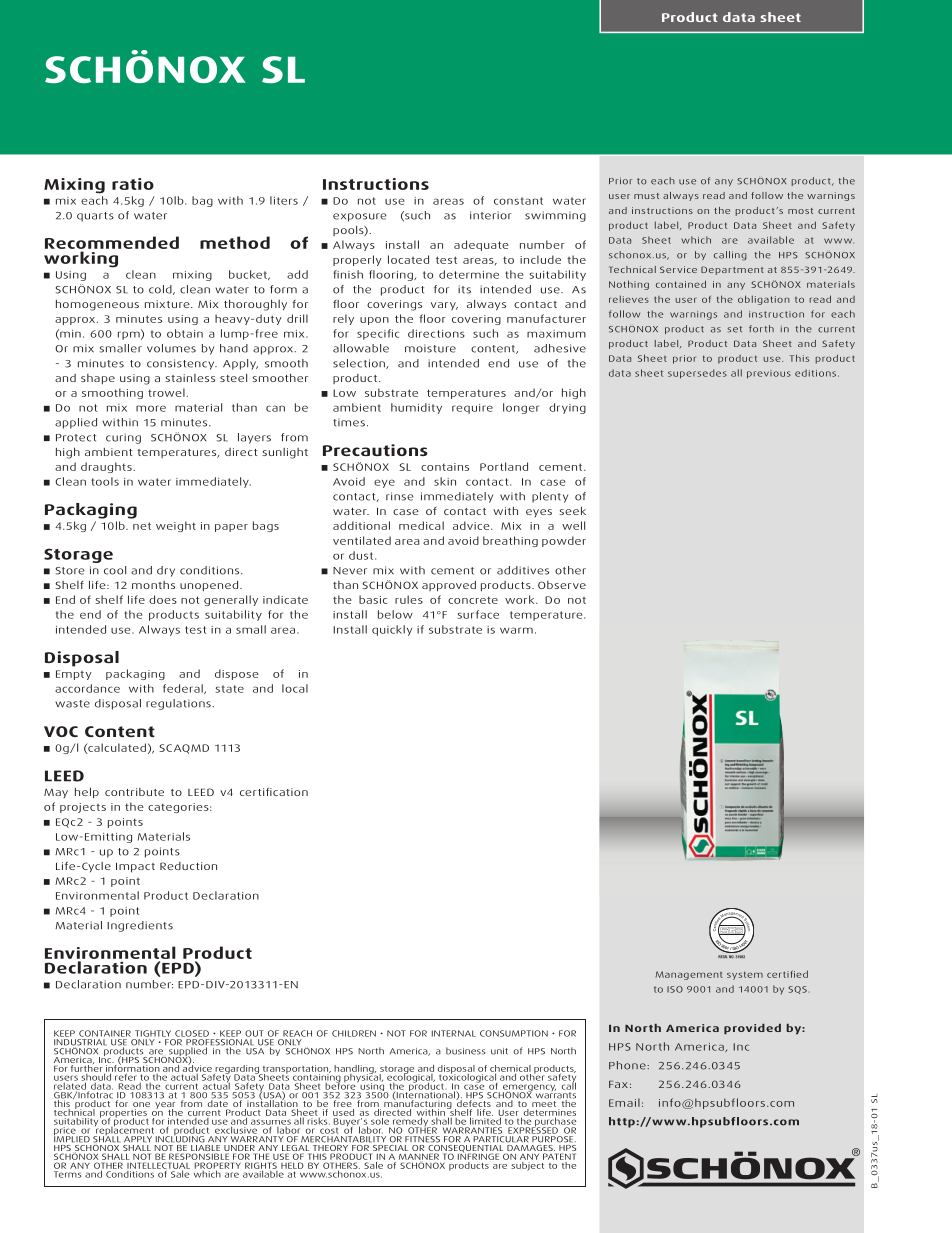  I want to click on months, so click(153, 585).
